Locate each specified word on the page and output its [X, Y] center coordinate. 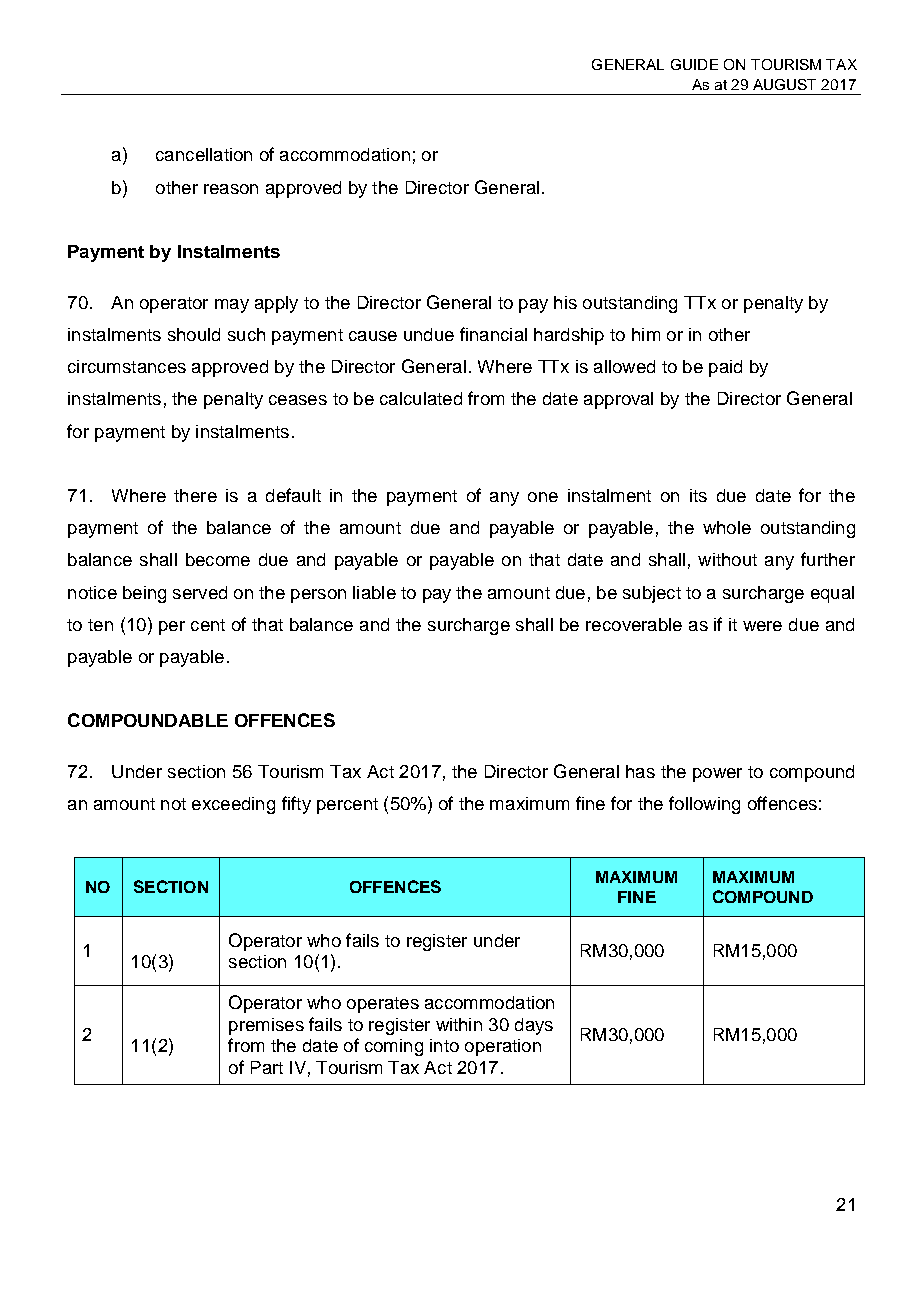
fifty [296, 805]
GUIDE [694, 64]
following [704, 805]
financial [493, 334]
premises [266, 1026]
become [218, 559]
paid [725, 368]
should [194, 334]
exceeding [233, 805]
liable [374, 592]
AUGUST [784, 84]
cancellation [204, 154]
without [727, 559]
